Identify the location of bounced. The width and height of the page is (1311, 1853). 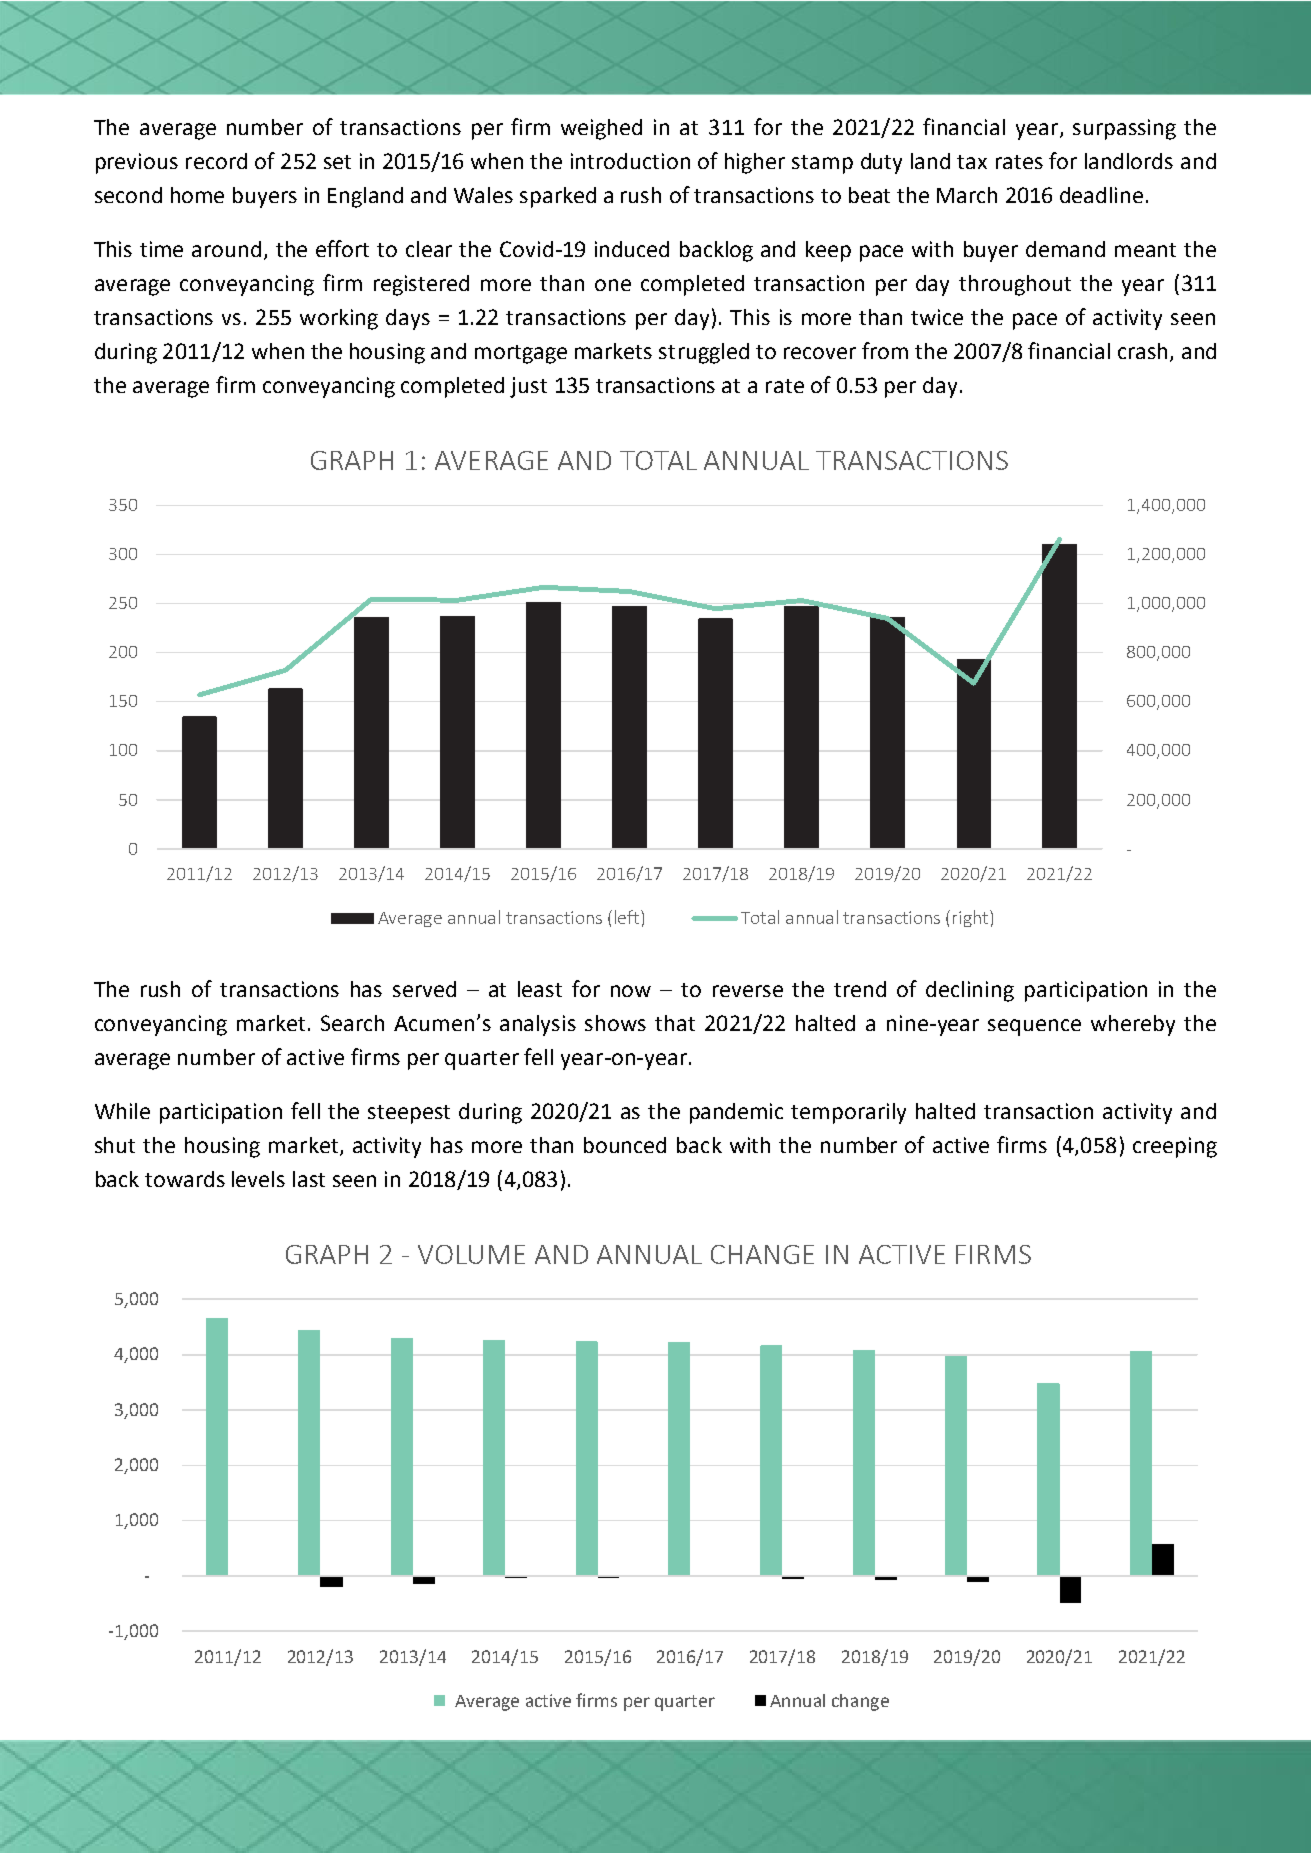
(625, 1145).
